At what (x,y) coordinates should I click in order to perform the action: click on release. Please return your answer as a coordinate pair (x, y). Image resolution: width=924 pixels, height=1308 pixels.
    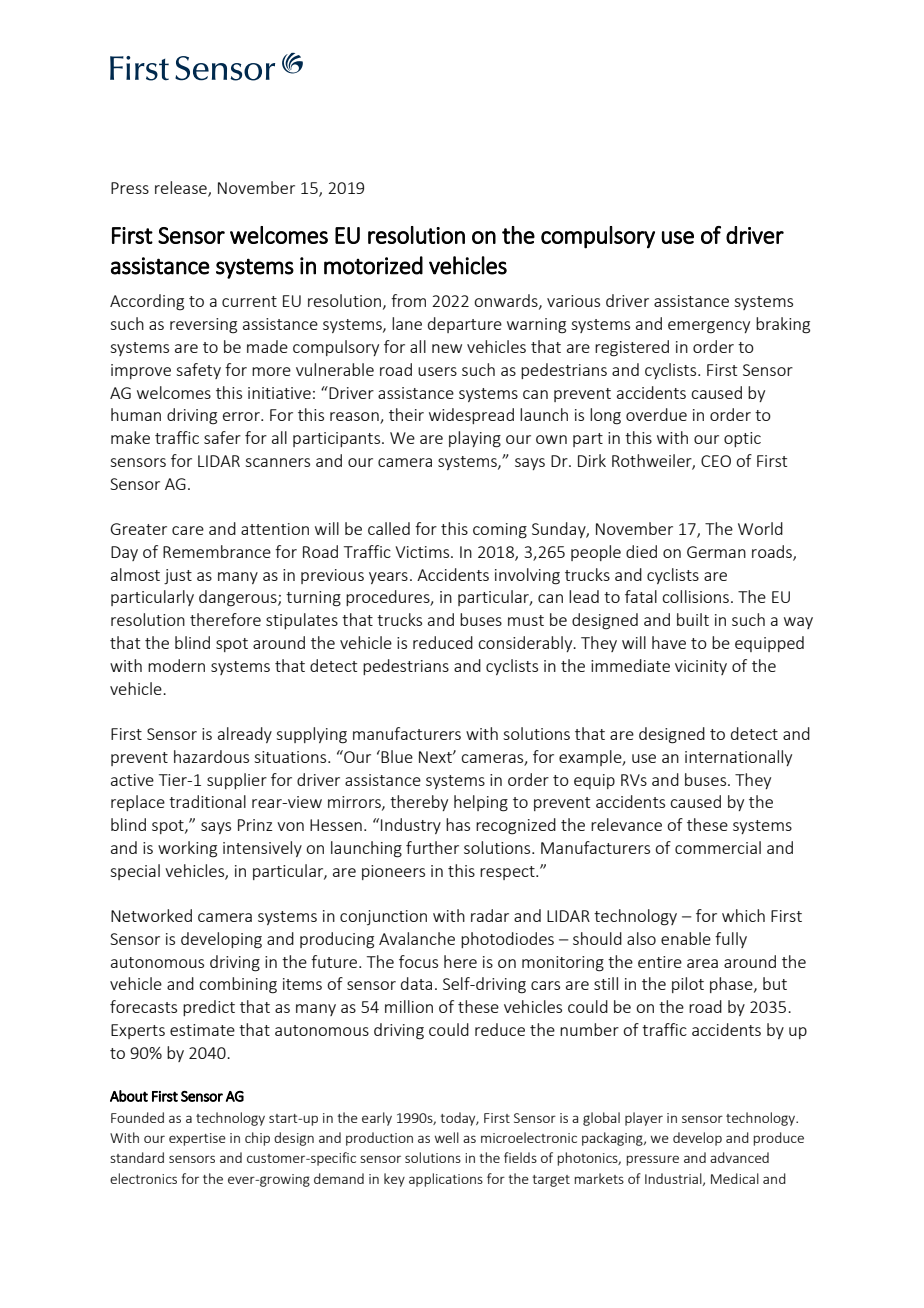
    Looking at the image, I should click on (182, 189).
